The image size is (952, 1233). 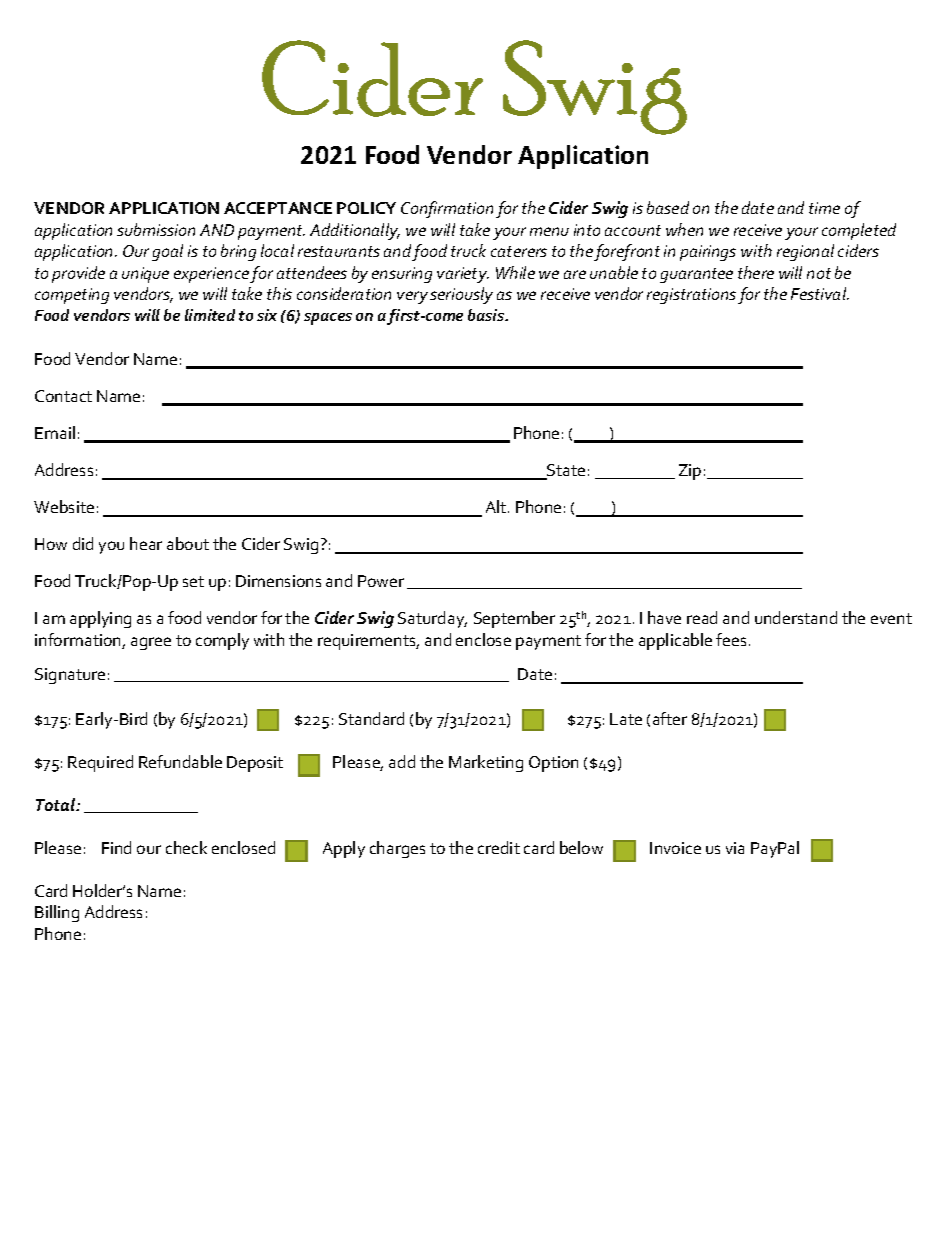 I want to click on after, so click(x=670, y=718).
